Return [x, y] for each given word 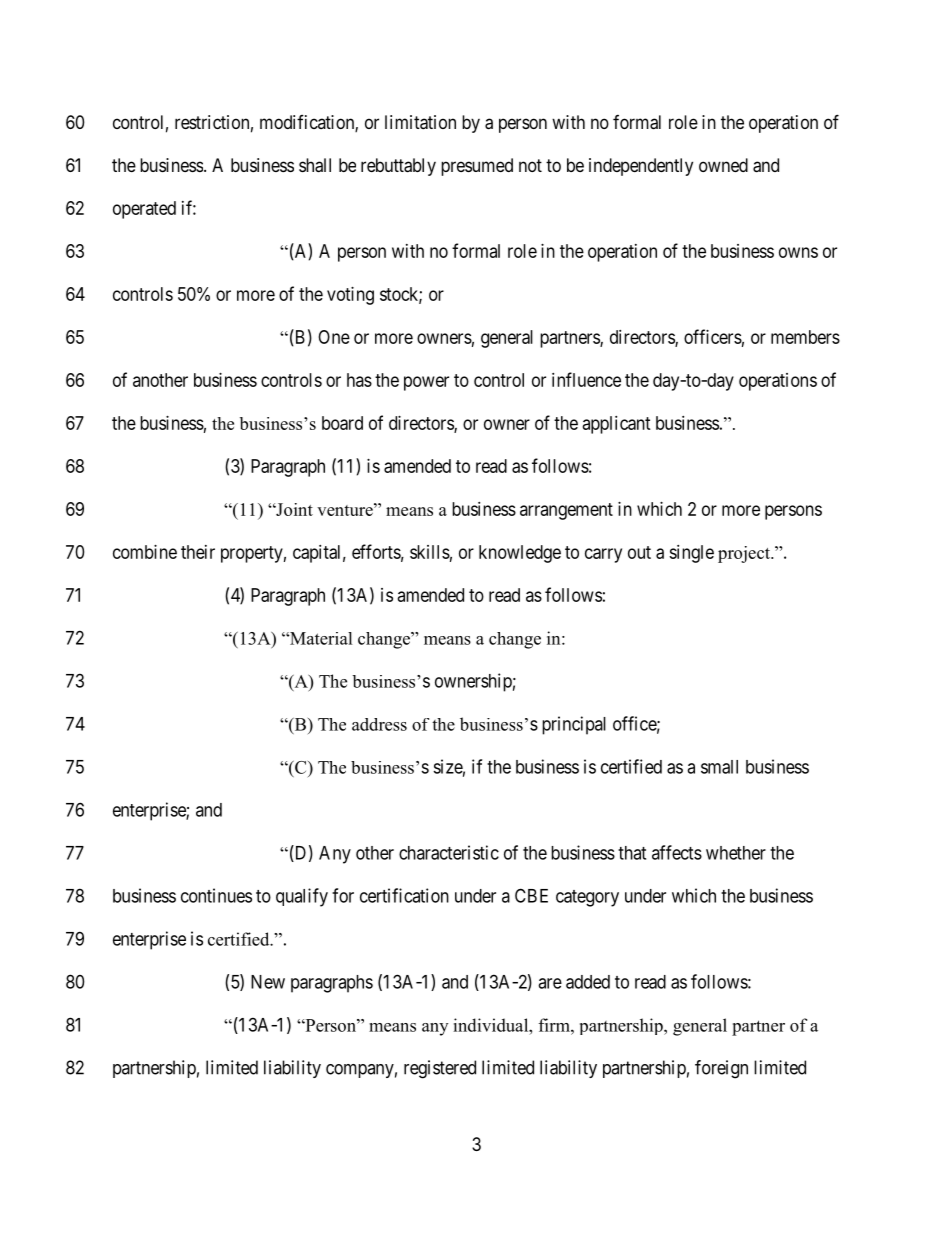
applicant [617, 425]
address [379, 724]
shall [315, 165]
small [719, 767]
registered [440, 1069]
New [268, 982]
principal [574, 725]
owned [723, 165]
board [342, 423]
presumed [477, 167]
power [426, 383]
